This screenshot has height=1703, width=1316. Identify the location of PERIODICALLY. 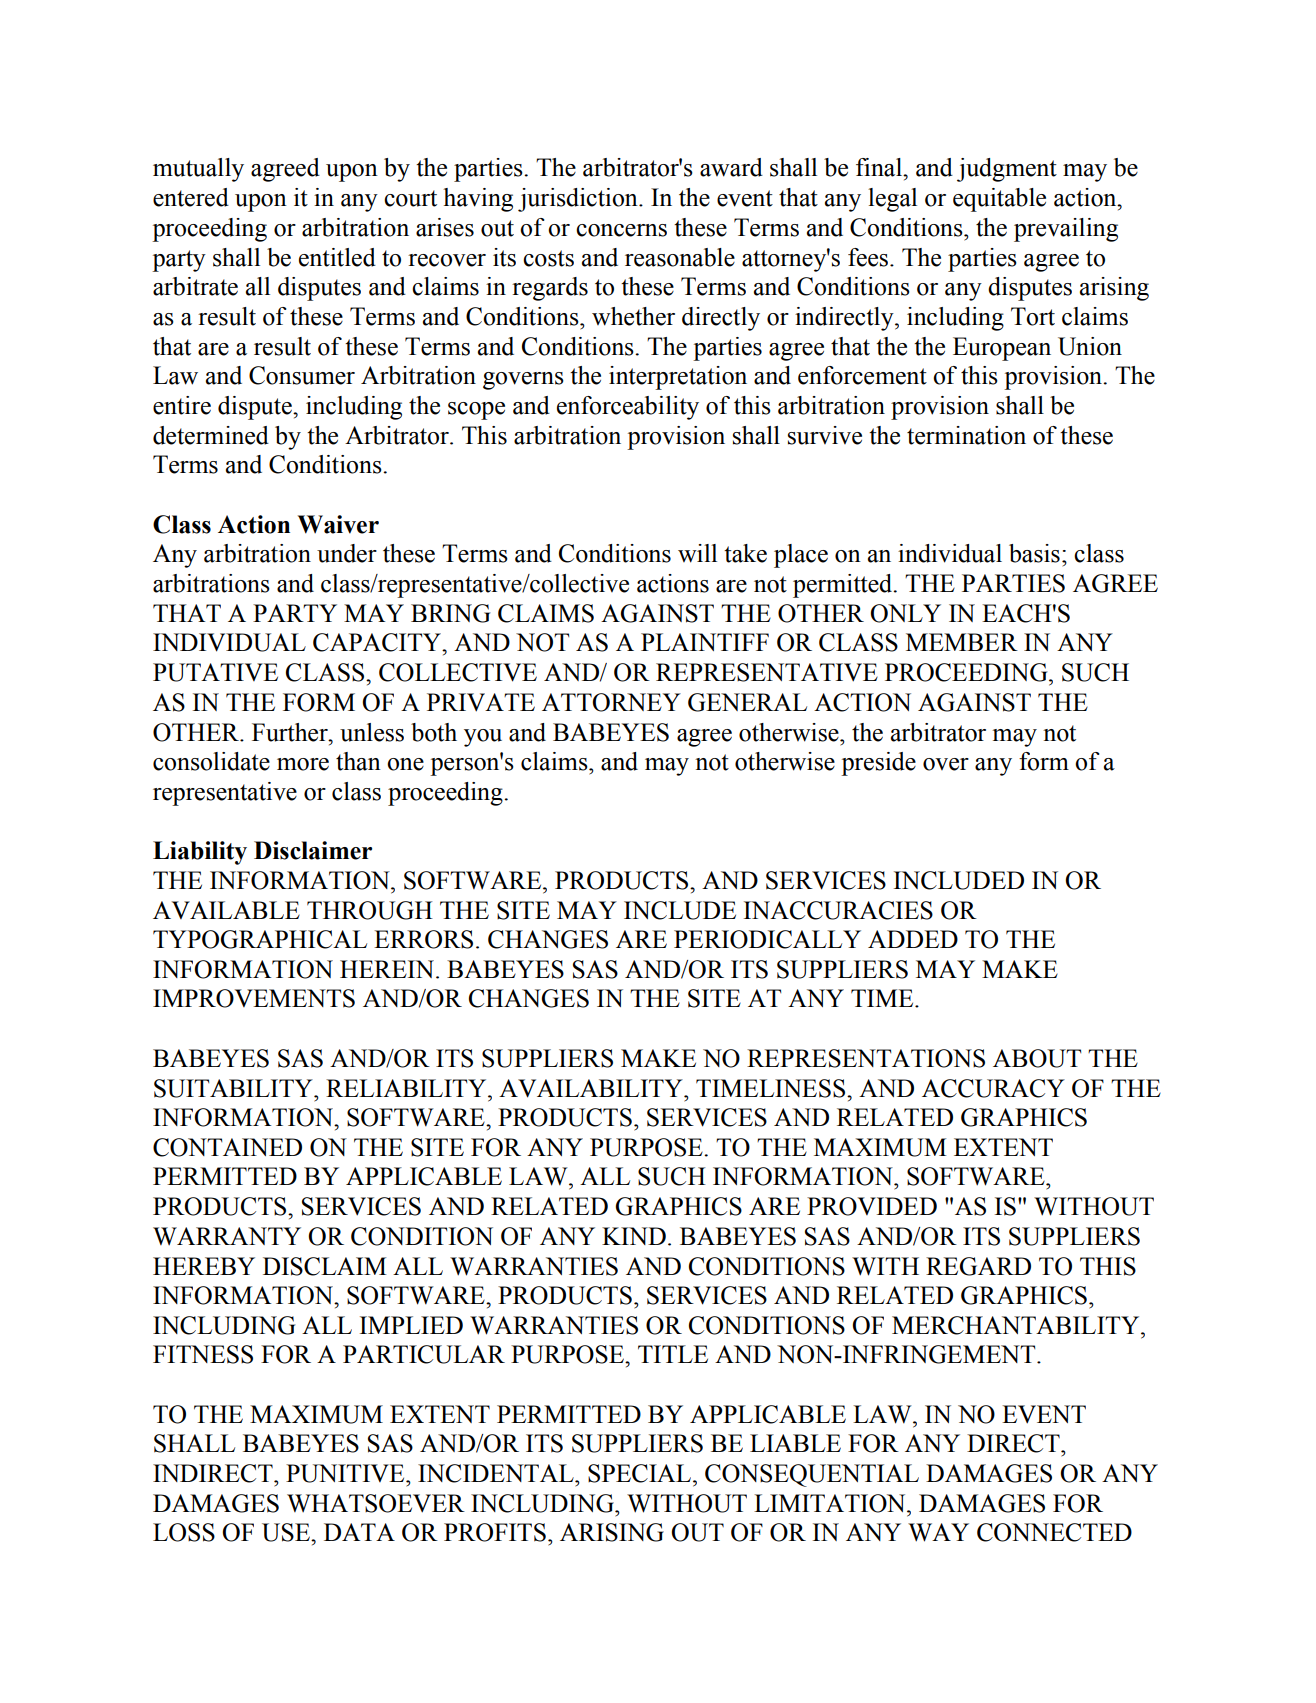
(767, 939).
